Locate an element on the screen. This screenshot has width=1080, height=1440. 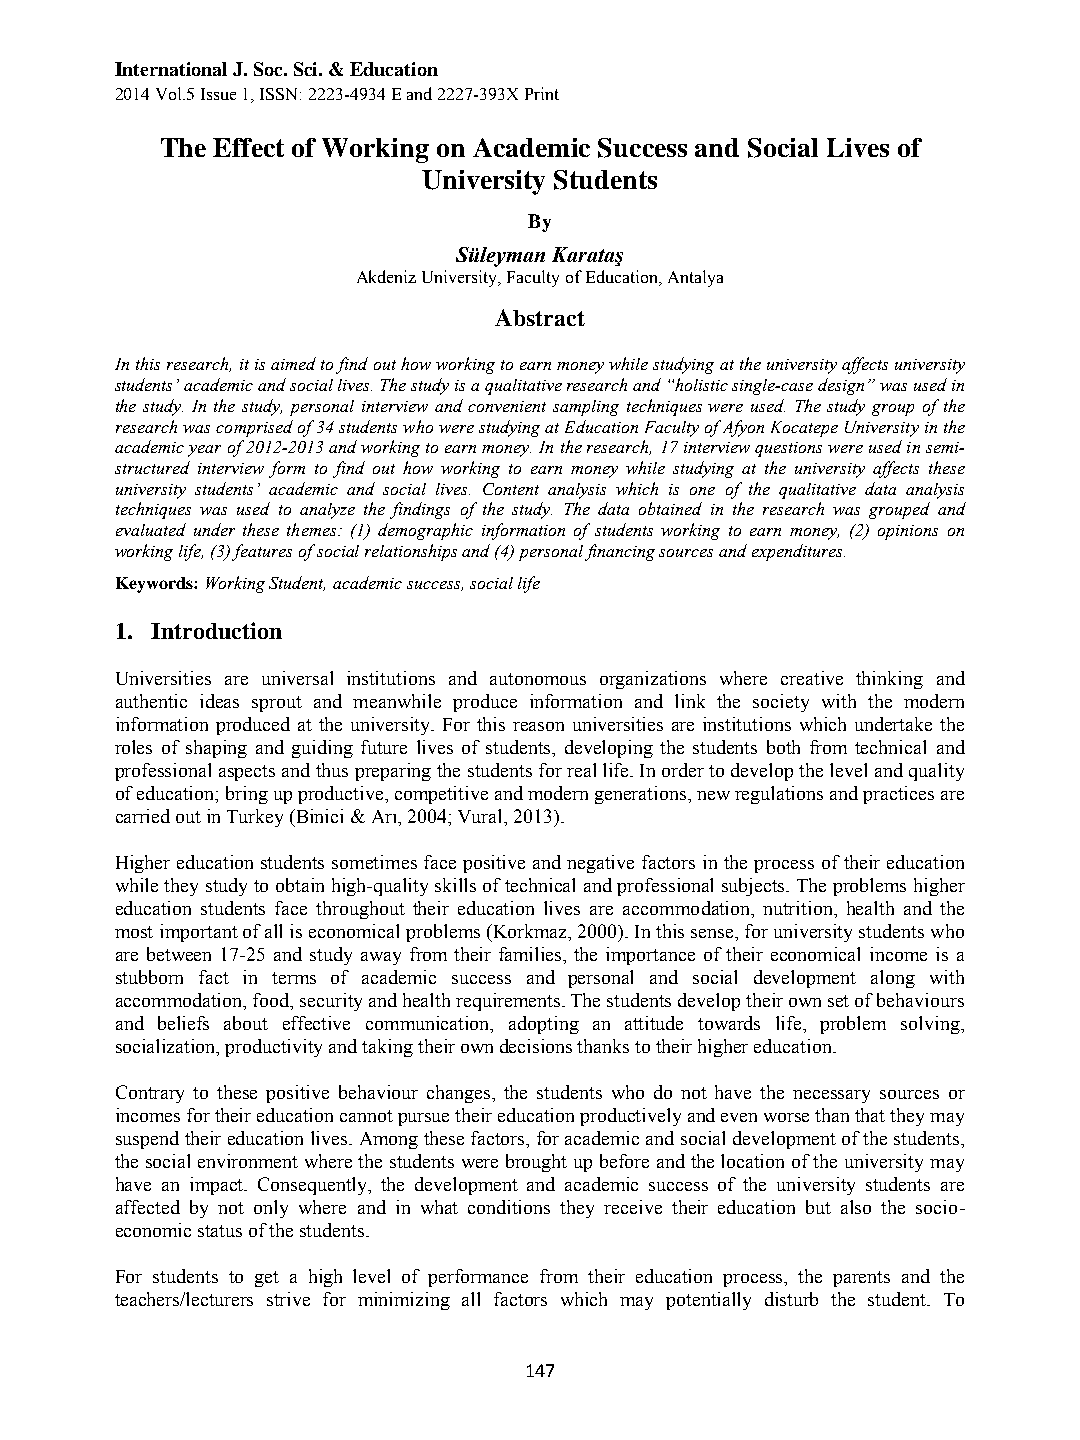
Print is located at coordinates (542, 93).
